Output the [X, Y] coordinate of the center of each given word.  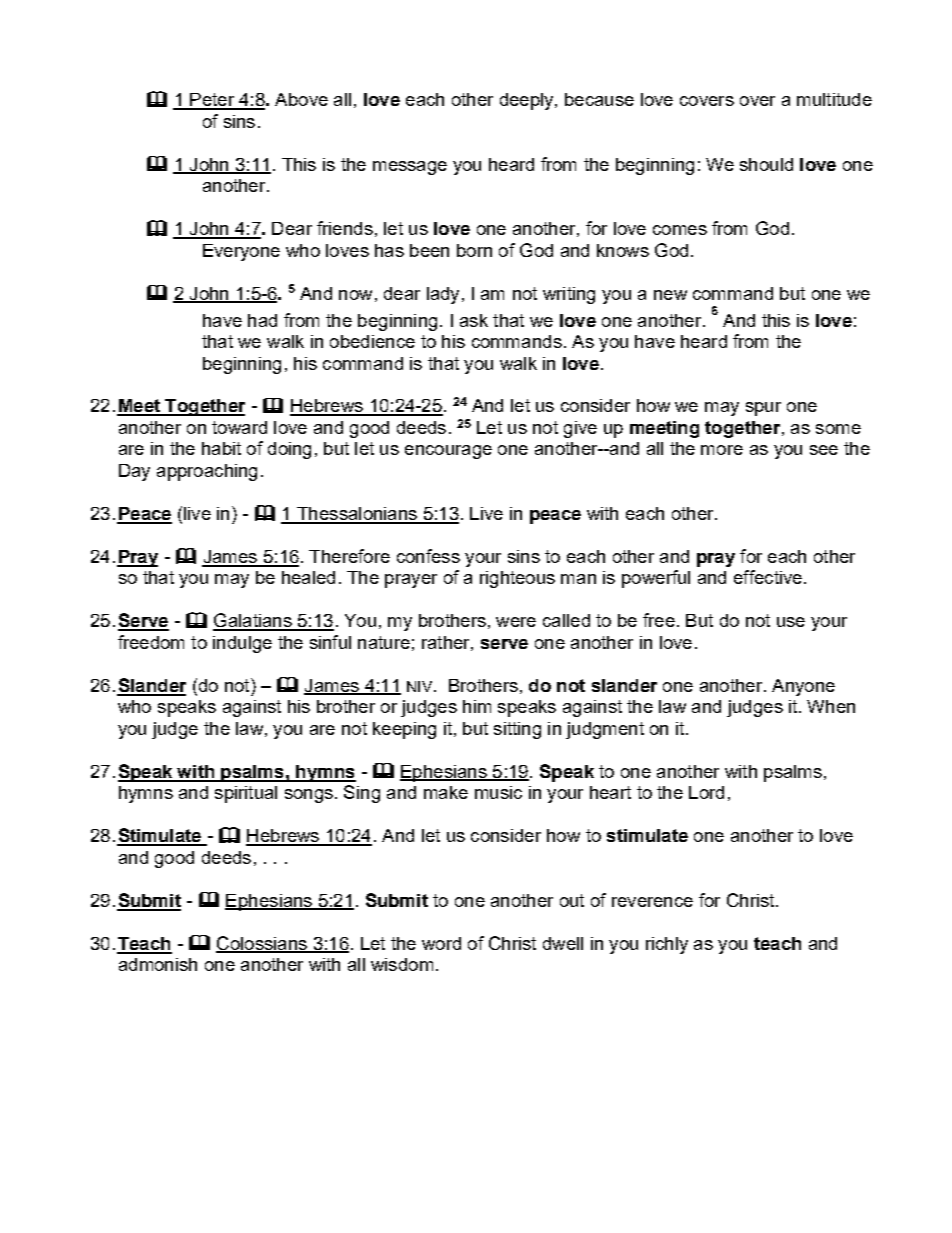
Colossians [262, 944]
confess [428, 556]
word [441, 943]
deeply [528, 101]
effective [768, 577]
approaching [207, 472]
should [766, 164]
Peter [212, 101]
